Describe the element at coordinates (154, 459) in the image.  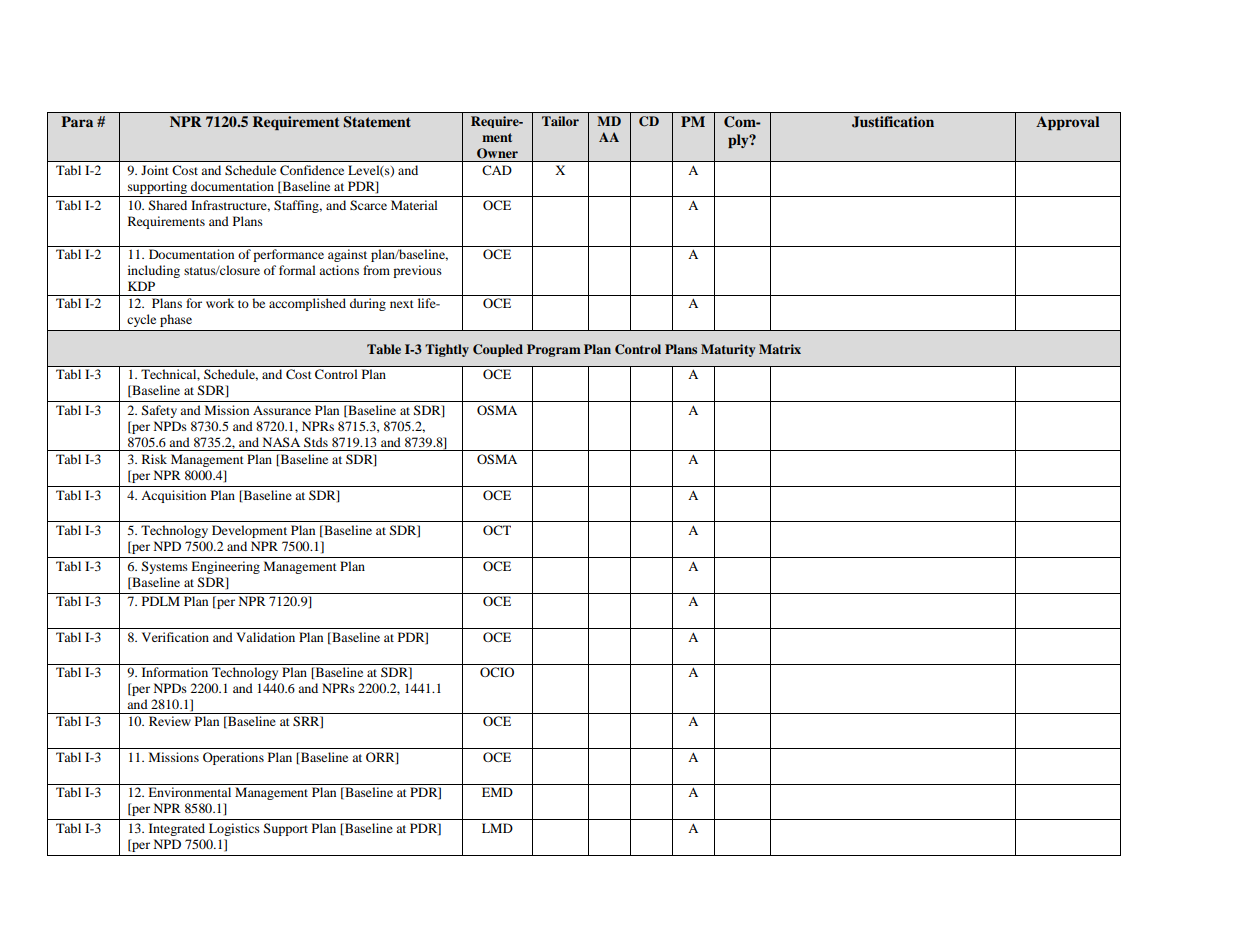
I see `Risk` at that location.
